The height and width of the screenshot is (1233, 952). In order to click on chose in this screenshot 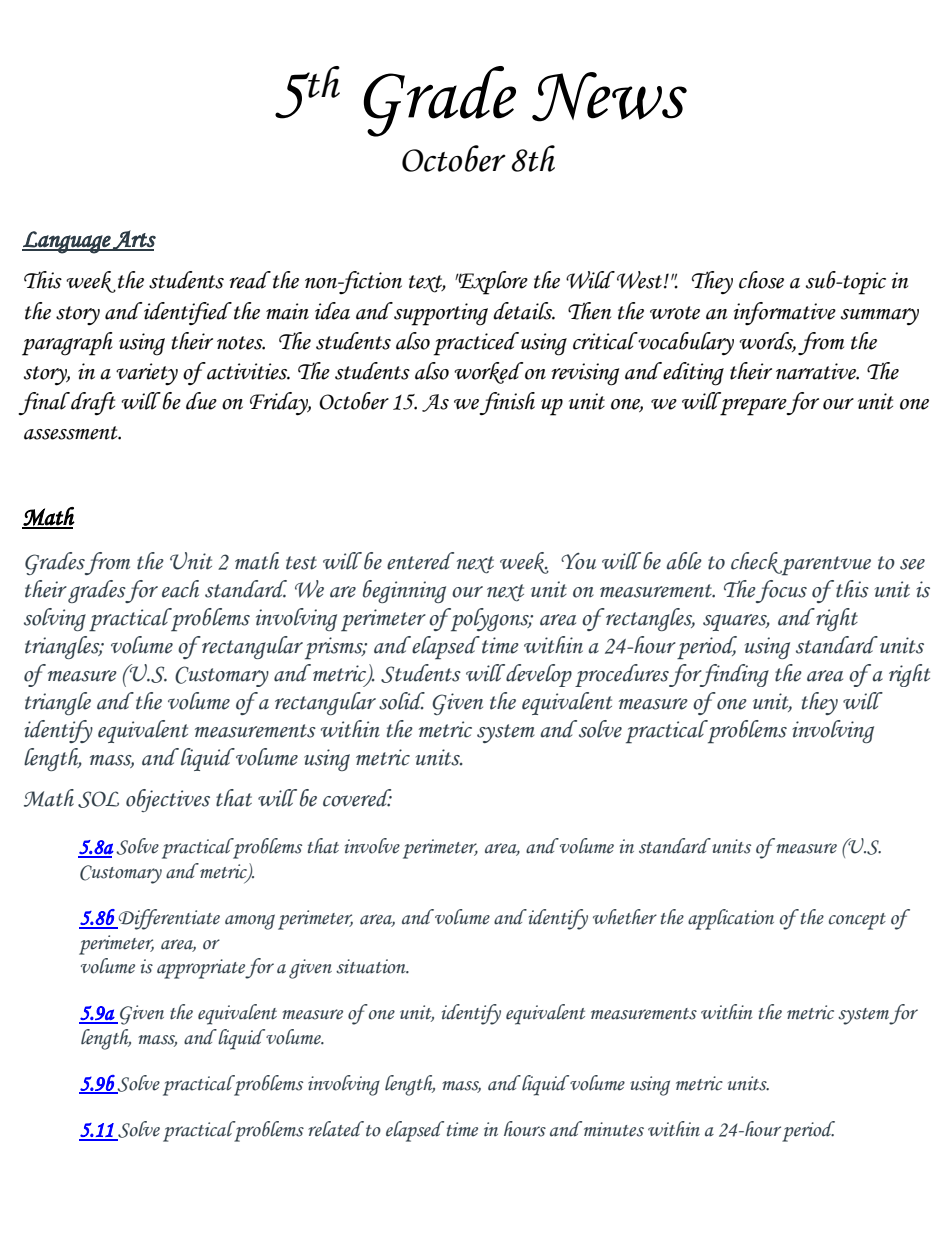, I will do `click(761, 280)`.
